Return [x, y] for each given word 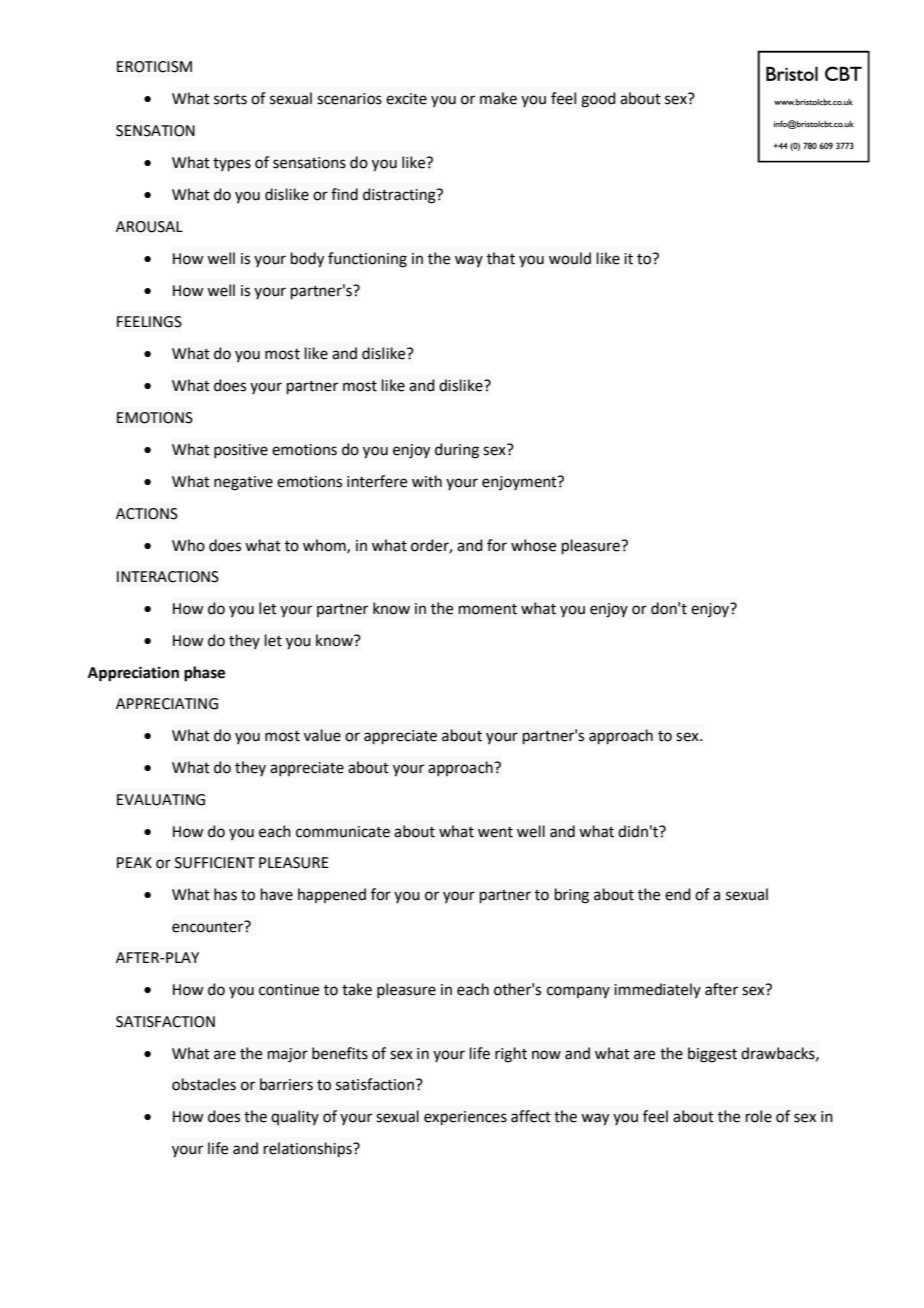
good [598, 100]
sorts [230, 99]
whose [533, 545]
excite [406, 99]
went [495, 832]
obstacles [204, 1084]
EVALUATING [161, 800]
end [678, 894]
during [457, 451]
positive [241, 451]
